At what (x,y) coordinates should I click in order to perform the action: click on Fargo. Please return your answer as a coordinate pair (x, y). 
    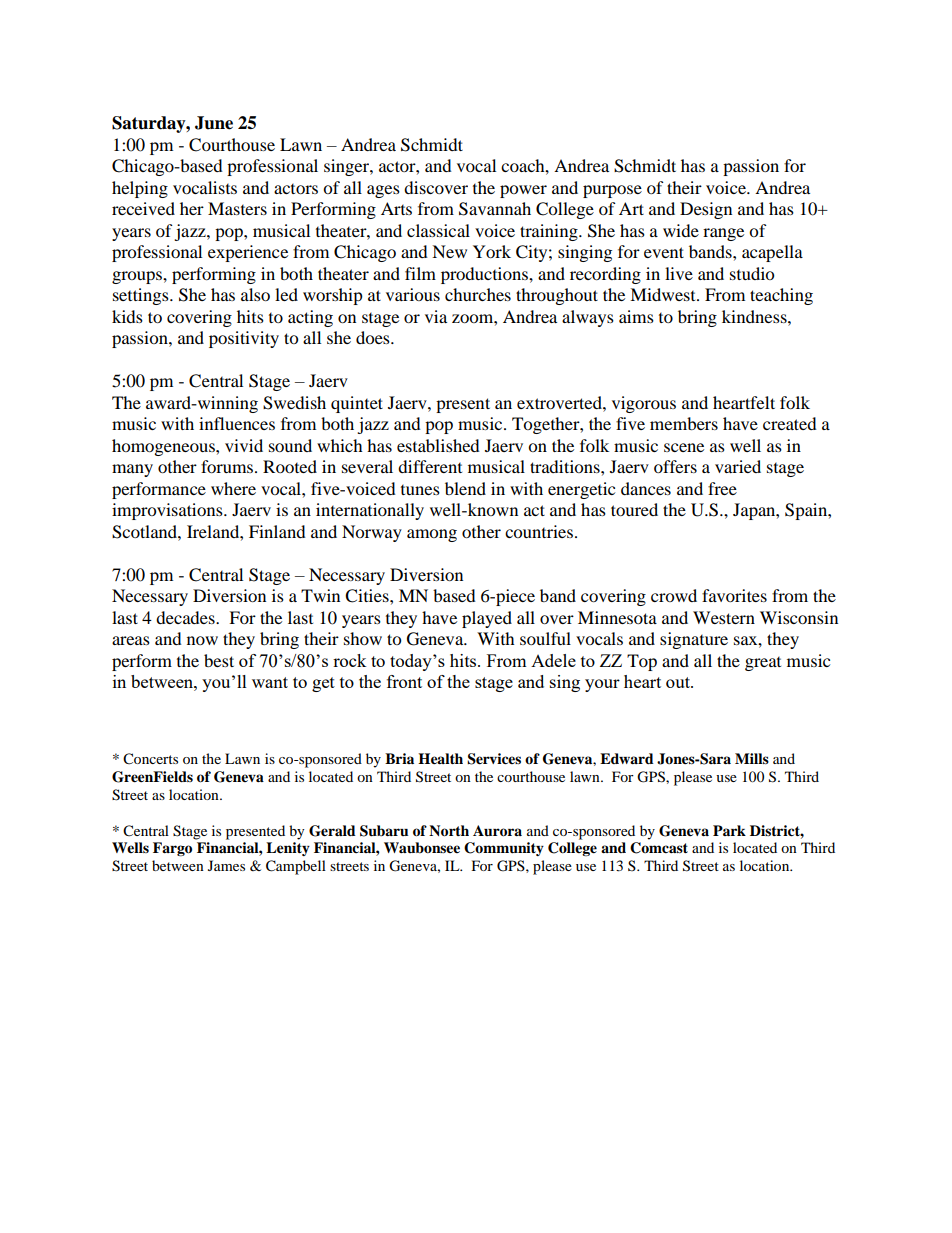
    Looking at the image, I should click on (172, 849).
